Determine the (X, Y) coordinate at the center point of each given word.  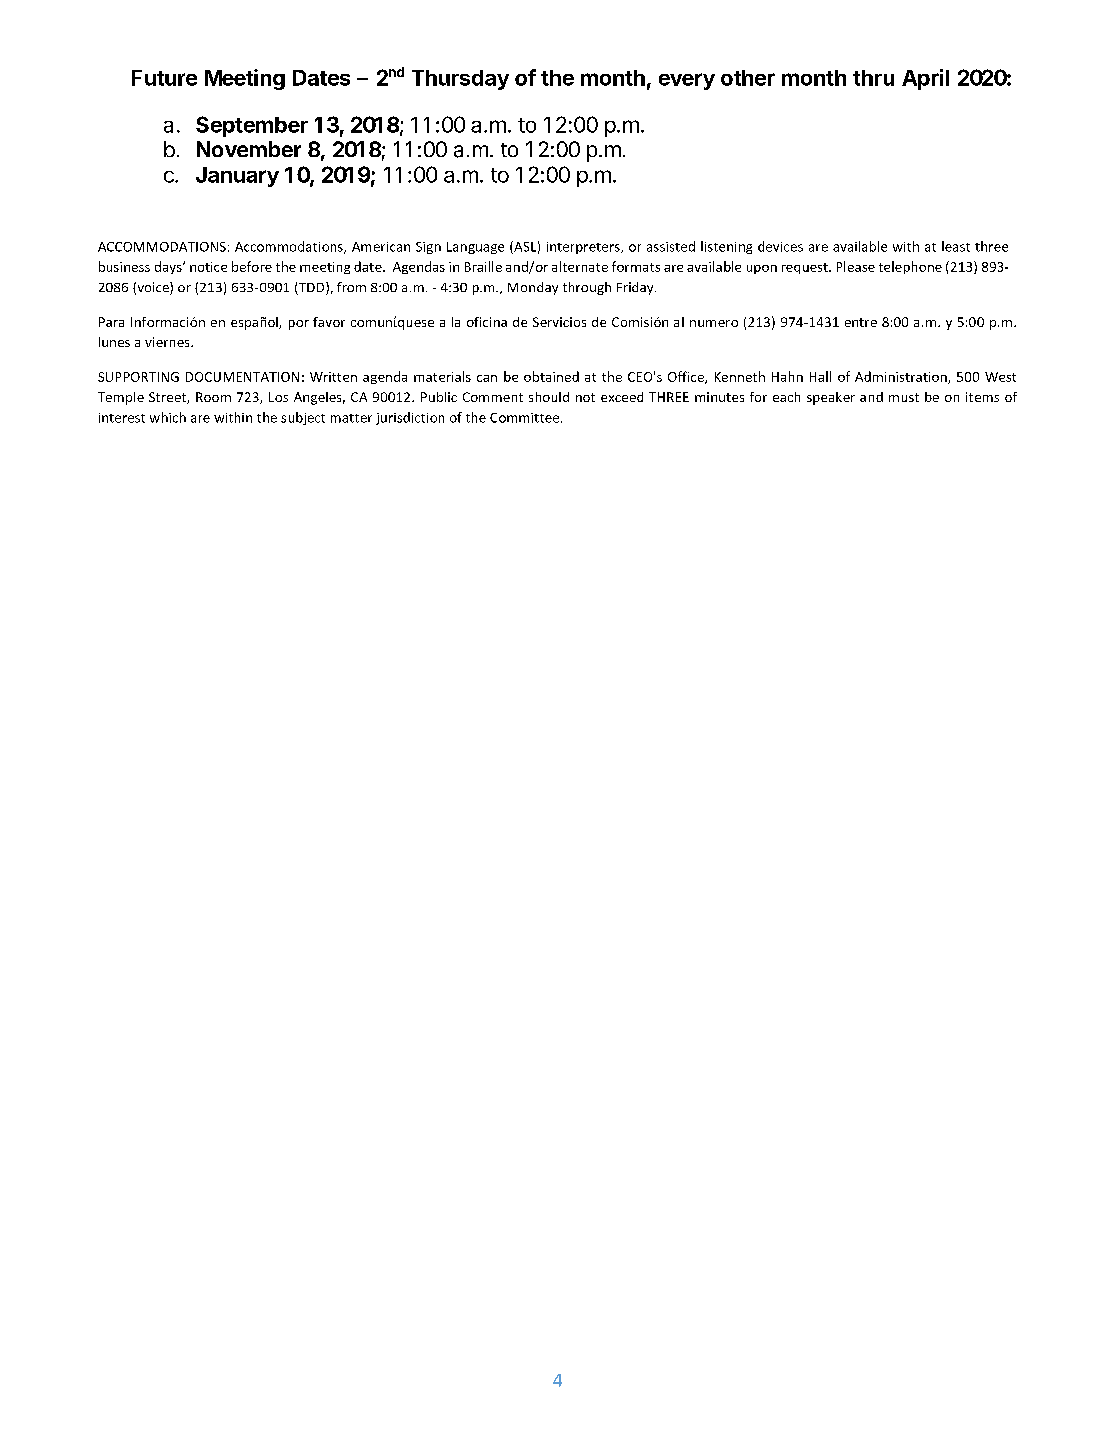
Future (164, 78)
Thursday (460, 80)
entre (861, 322)
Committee (526, 418)
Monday (533, 288)
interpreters (584, 248)
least (956, 246)
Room (213, 397)
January (237, 177)
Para (111, 322)
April (925, 79)
